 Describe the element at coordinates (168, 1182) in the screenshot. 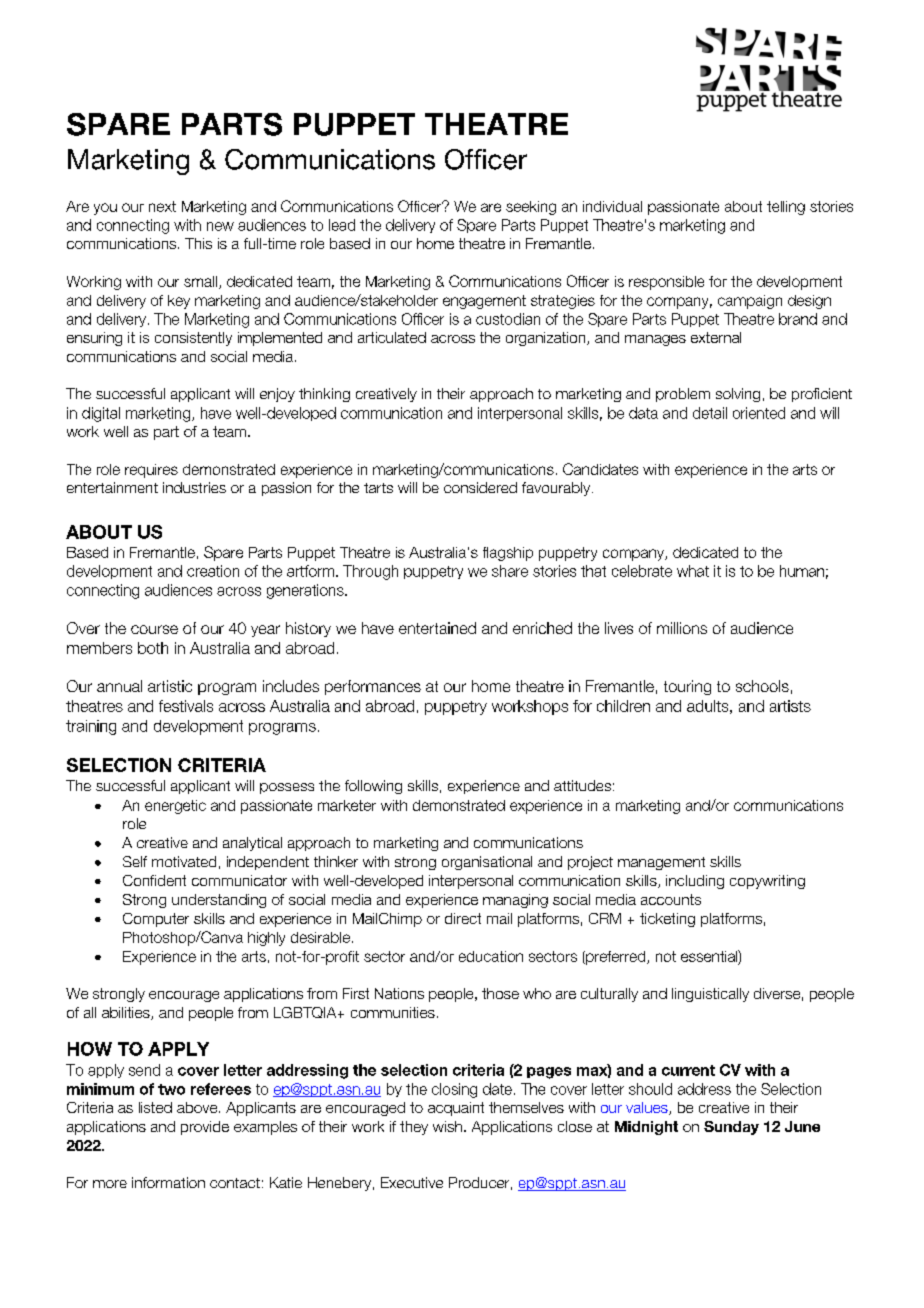

I see `information` at that location.
